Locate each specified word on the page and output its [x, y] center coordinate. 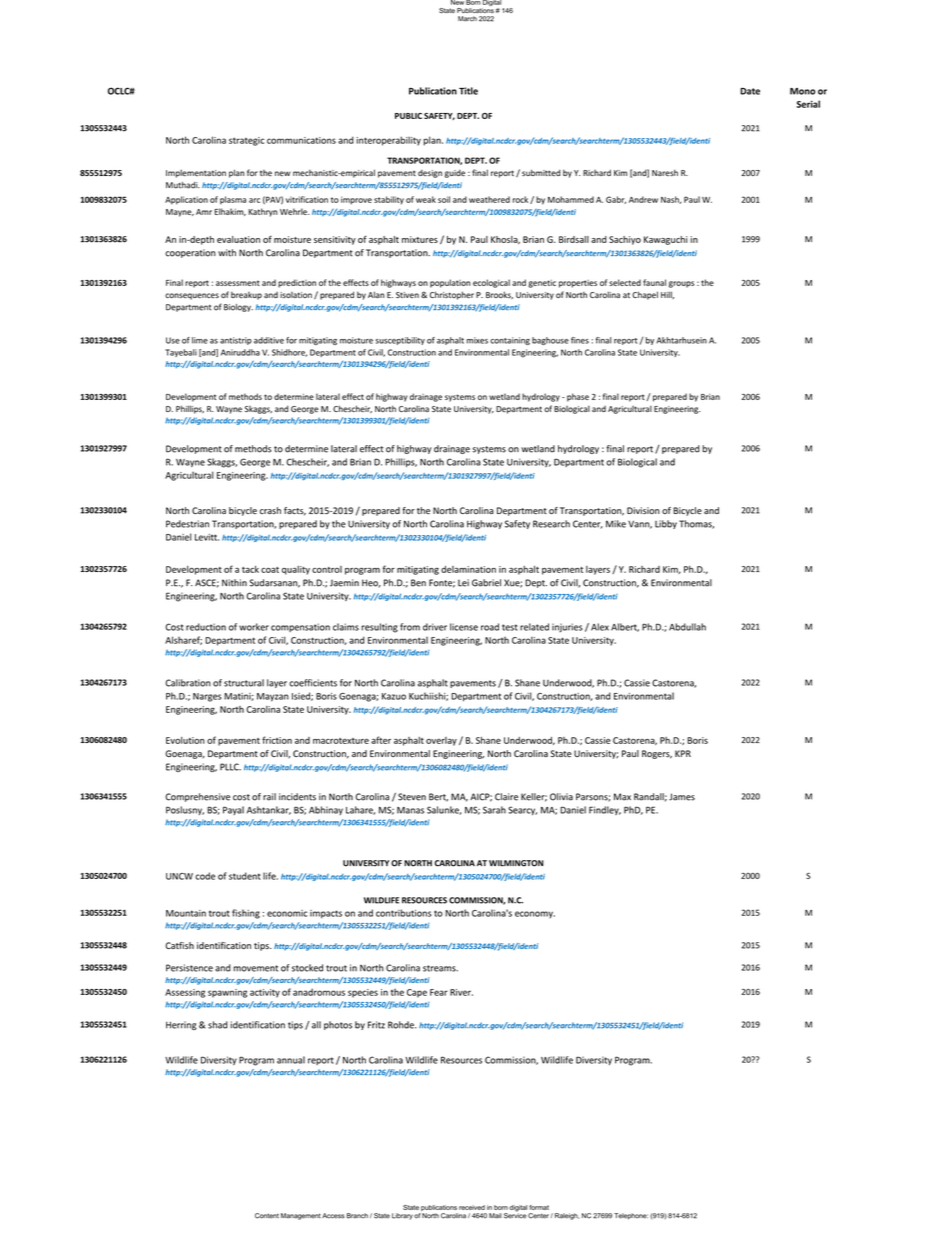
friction [277, 740]
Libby [666, 524]
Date [750, 91]
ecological [491, 283]
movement [255, 968]
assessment [238, 283]
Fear [439, 992]
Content [267, 1216]
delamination [468, 569]
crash [270, 510]
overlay [441, 741]
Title [468, 91]
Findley [605, 810]
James [682, 797]
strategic [246, 141]
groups [681, 284]
